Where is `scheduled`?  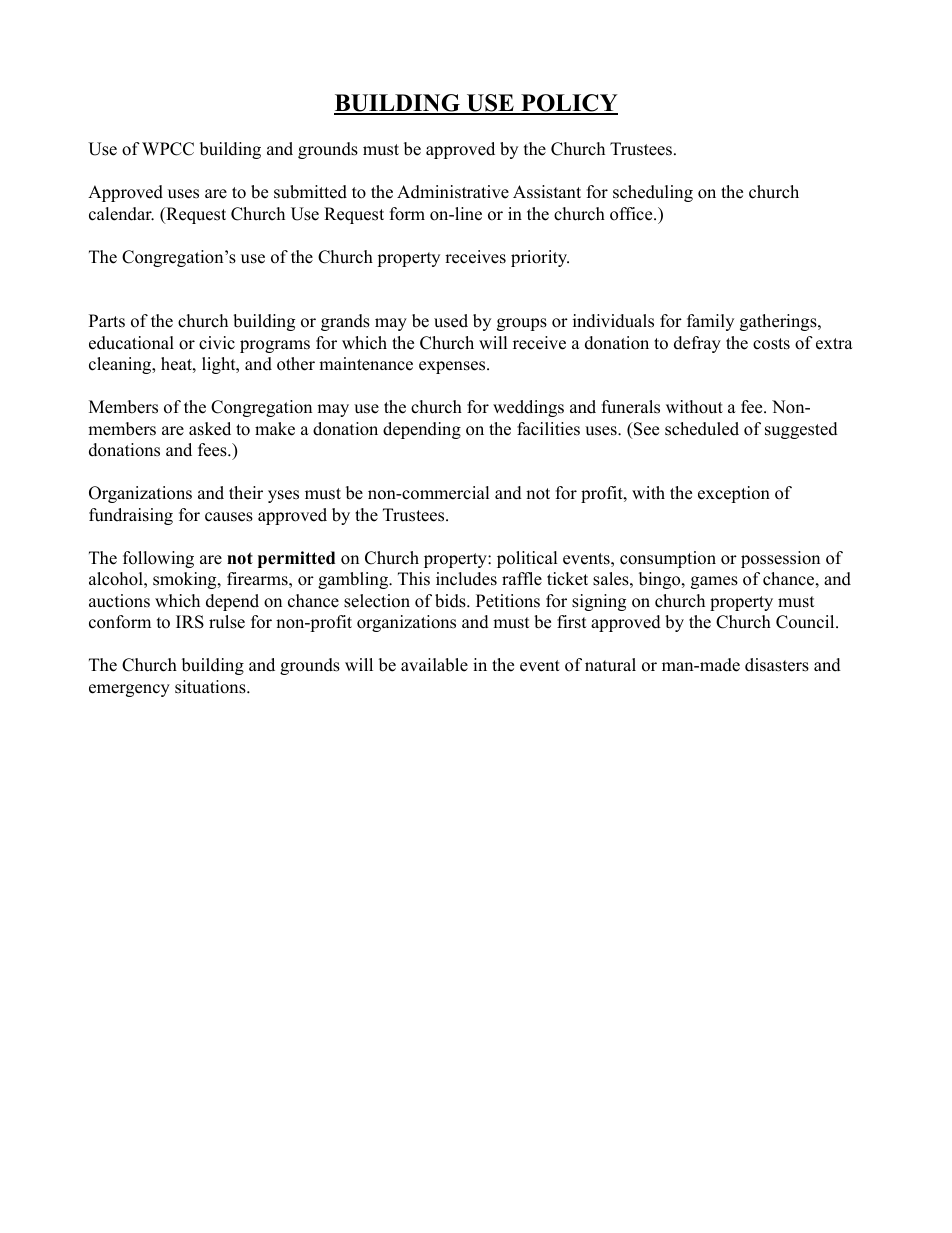
scheduled is located at coordinates (702, 429).
